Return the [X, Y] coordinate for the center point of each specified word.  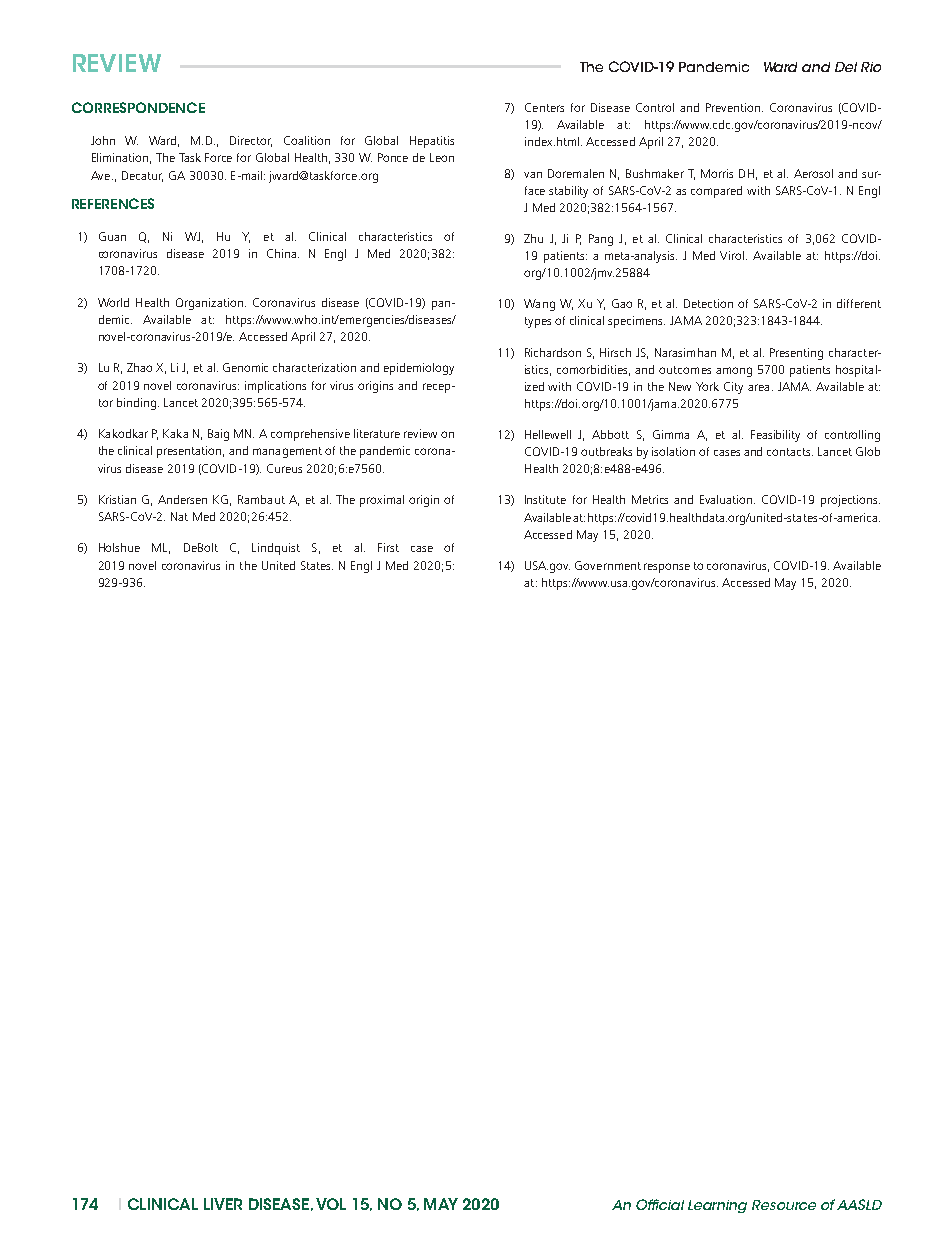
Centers [544, 107]
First [388, 547]
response [667, 568]
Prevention [733, 107]
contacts [790, 452]
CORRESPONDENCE [138, 107]
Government [608, 565]
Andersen [182, 499]
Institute [545, 499]
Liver [223, 1204]
